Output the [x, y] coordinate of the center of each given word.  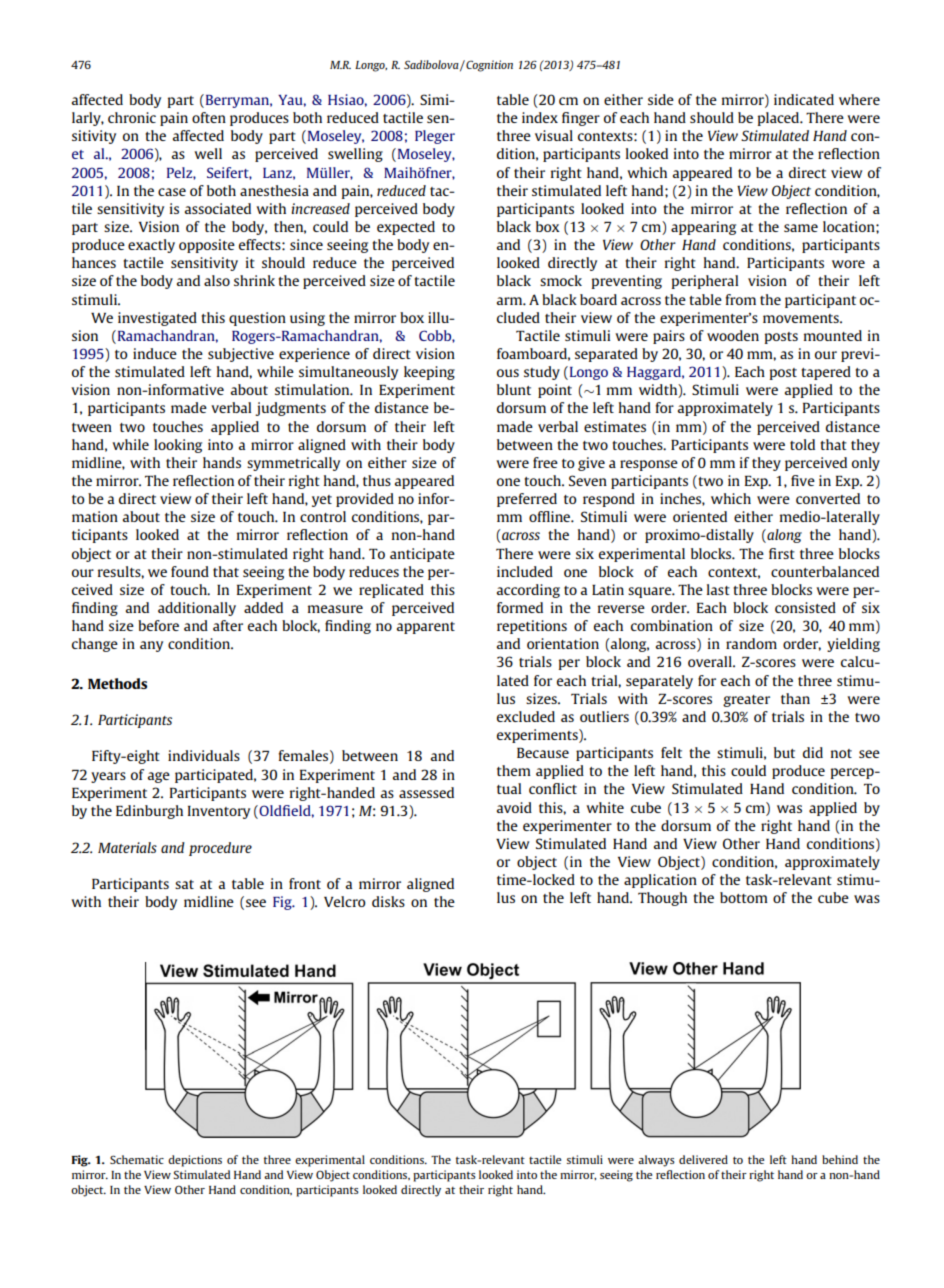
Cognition [488, 66]
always [656, 1161]
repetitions [532, 627]
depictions [195, 1161]
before [158, 625]
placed [780, 119]
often [209, 117]
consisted [805, 607]
